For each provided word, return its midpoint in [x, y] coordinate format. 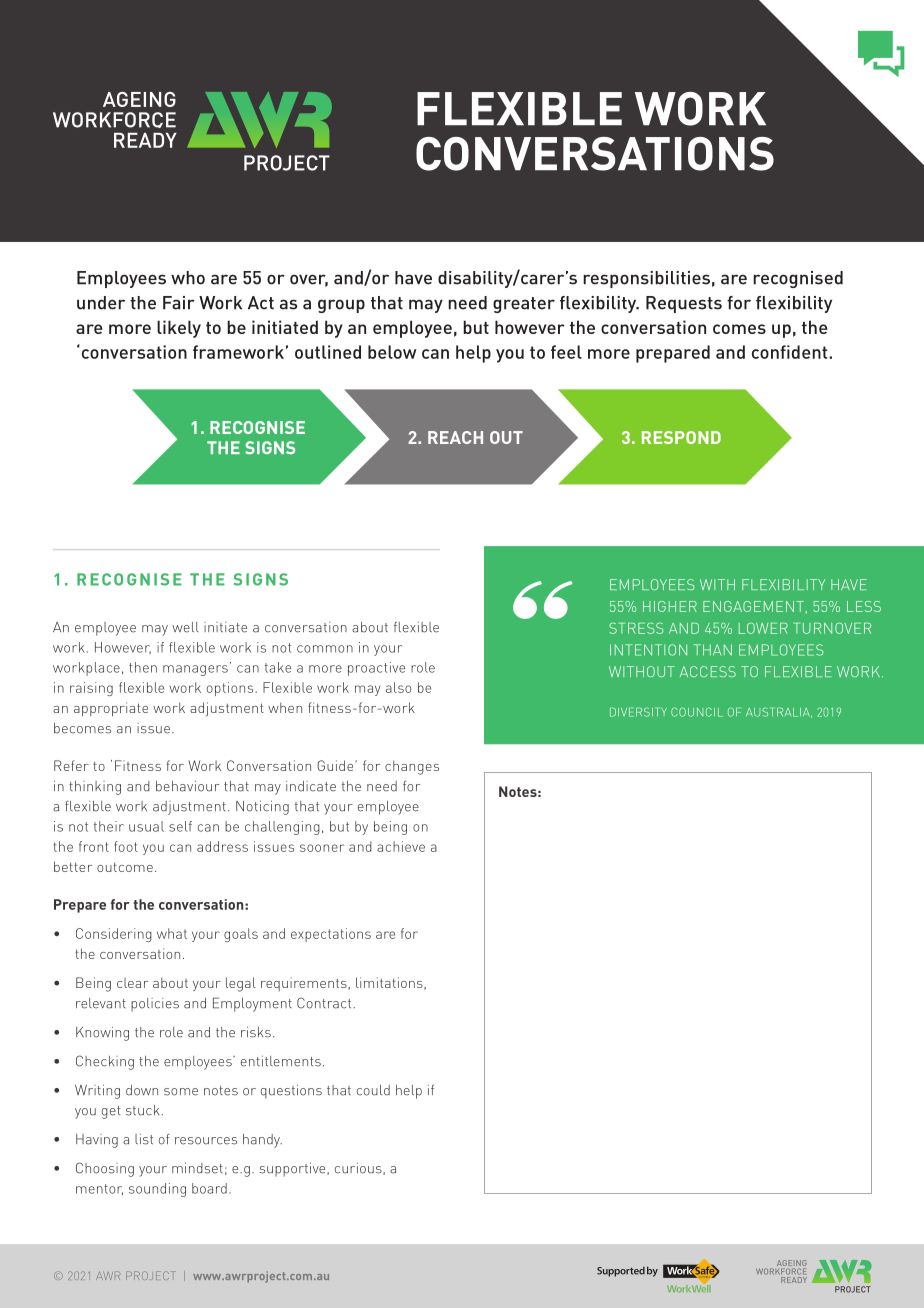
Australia [779, 712]
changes [412, 767]
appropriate [111, 709]
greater [524, 305]
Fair [179, 303]
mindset [197, 1168]
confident [791, 352]
